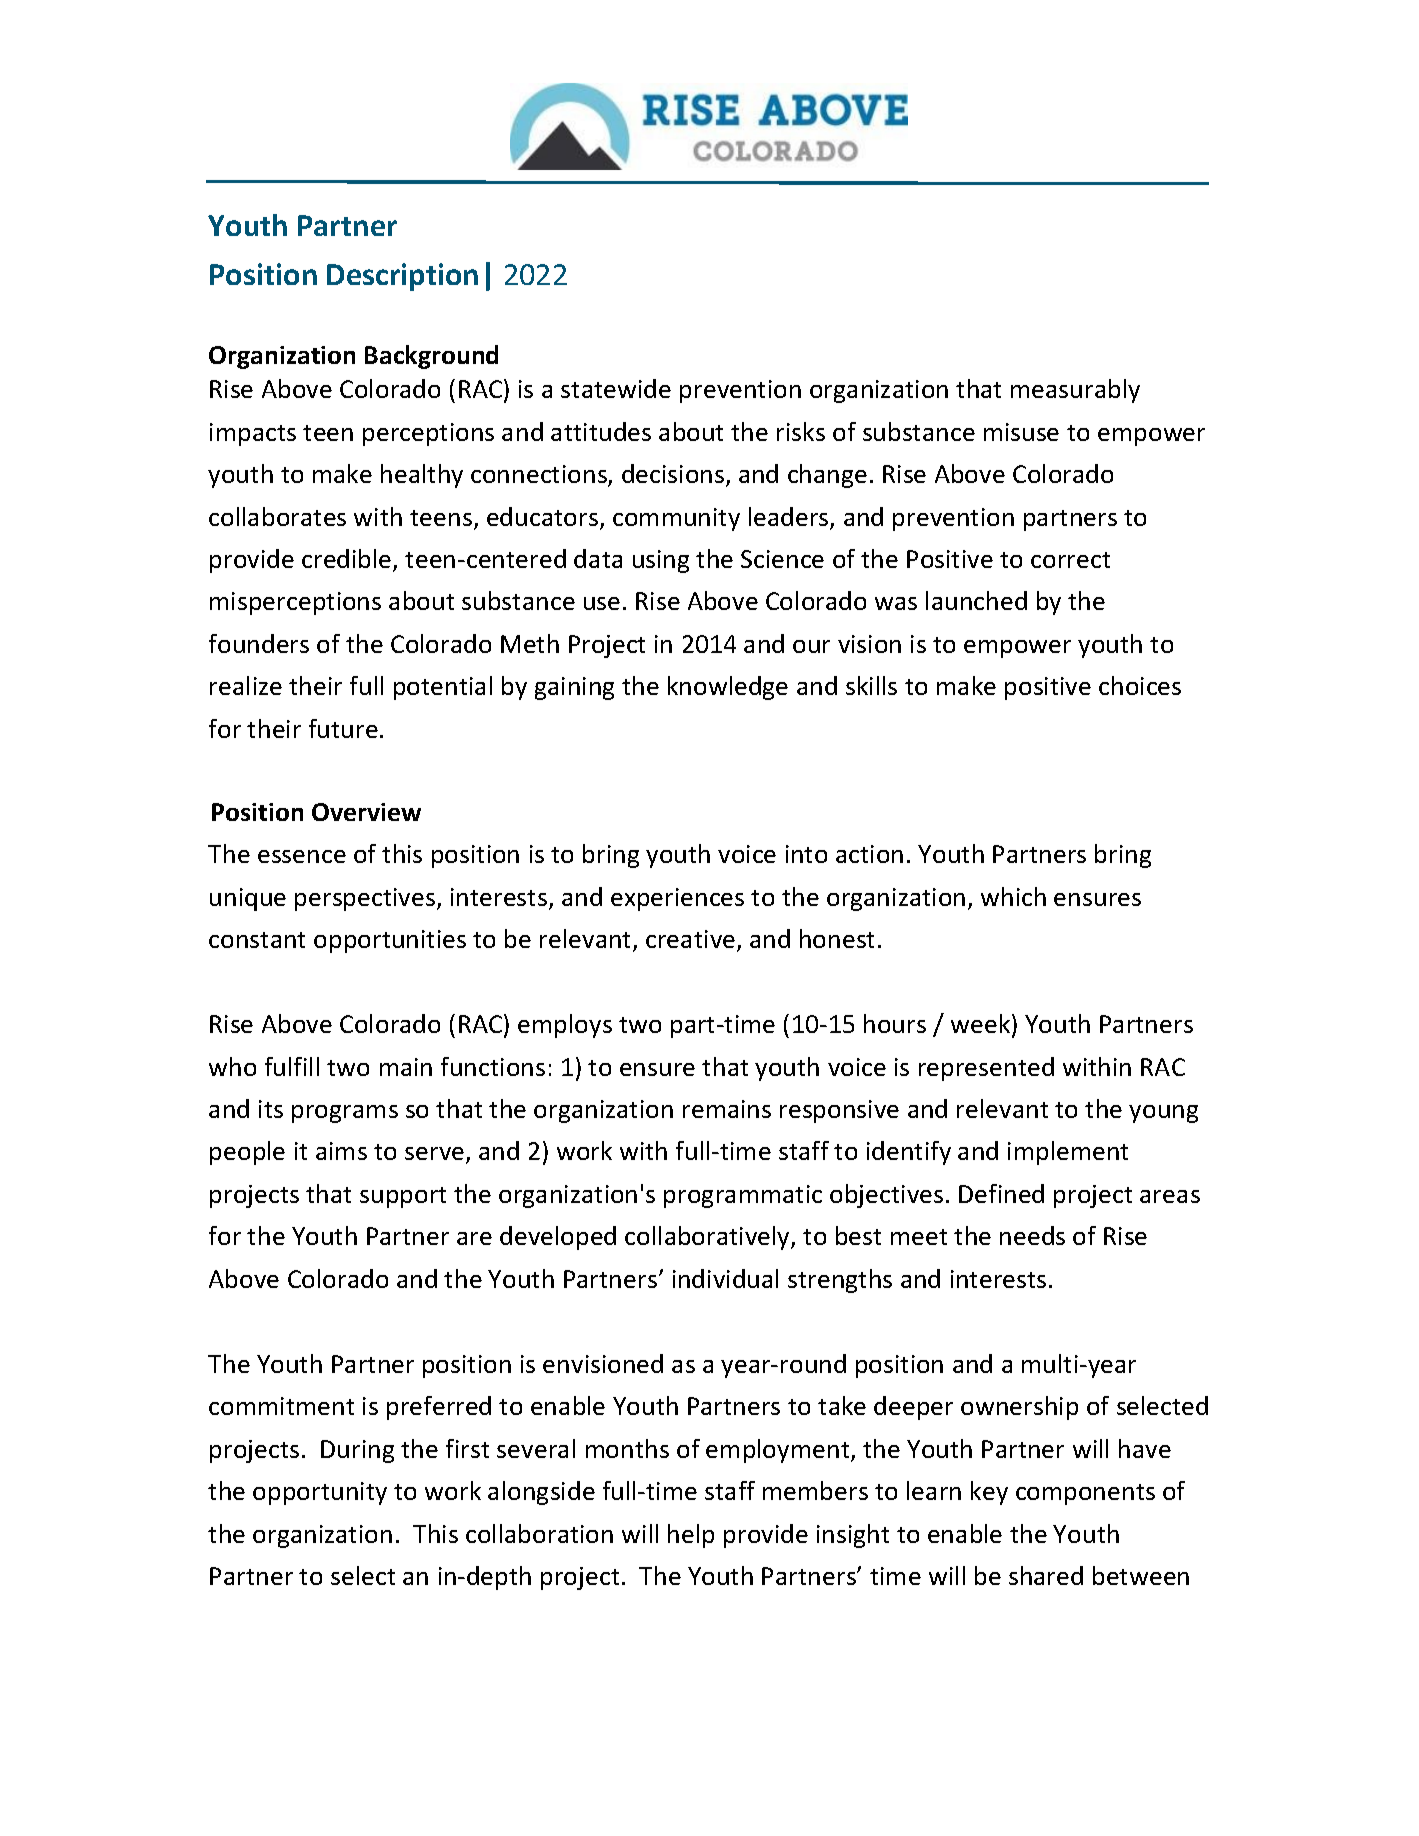  What do you see at coordinates (691, 1536) in the image?
I see `help` at bounding box center [691, 1536].
